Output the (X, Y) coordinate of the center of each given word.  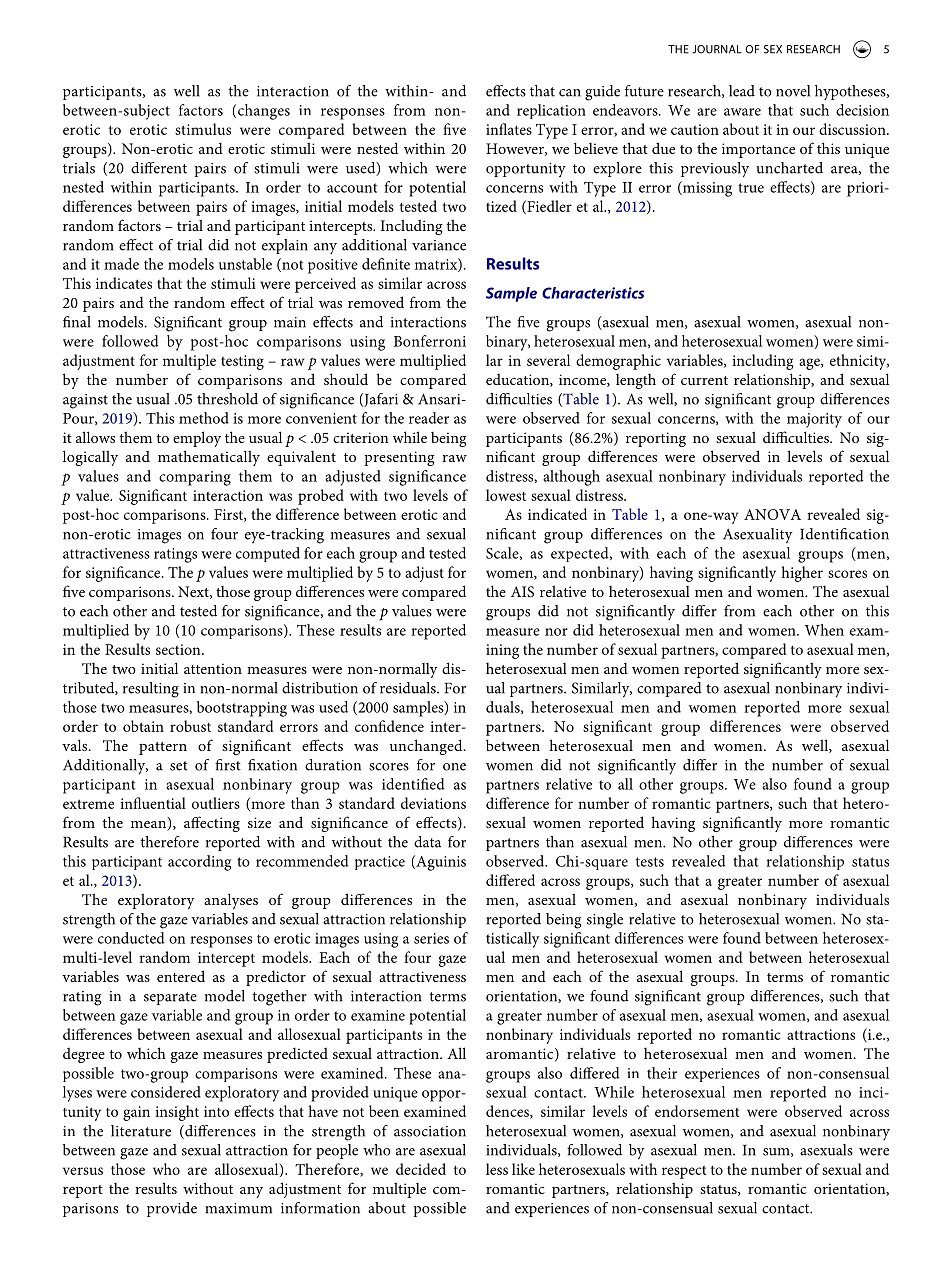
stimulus (203, 129)
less (497, 1169)
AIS (522, 592)
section (179, 649)
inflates (509, 129)
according (199, 863)
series (431, 938)
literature (141, 1131)
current (704, 380)
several (548, 360)
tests (650, 862)
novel (793, 91)
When (824, 630)
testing (242, 362)
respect (684, 1172)
